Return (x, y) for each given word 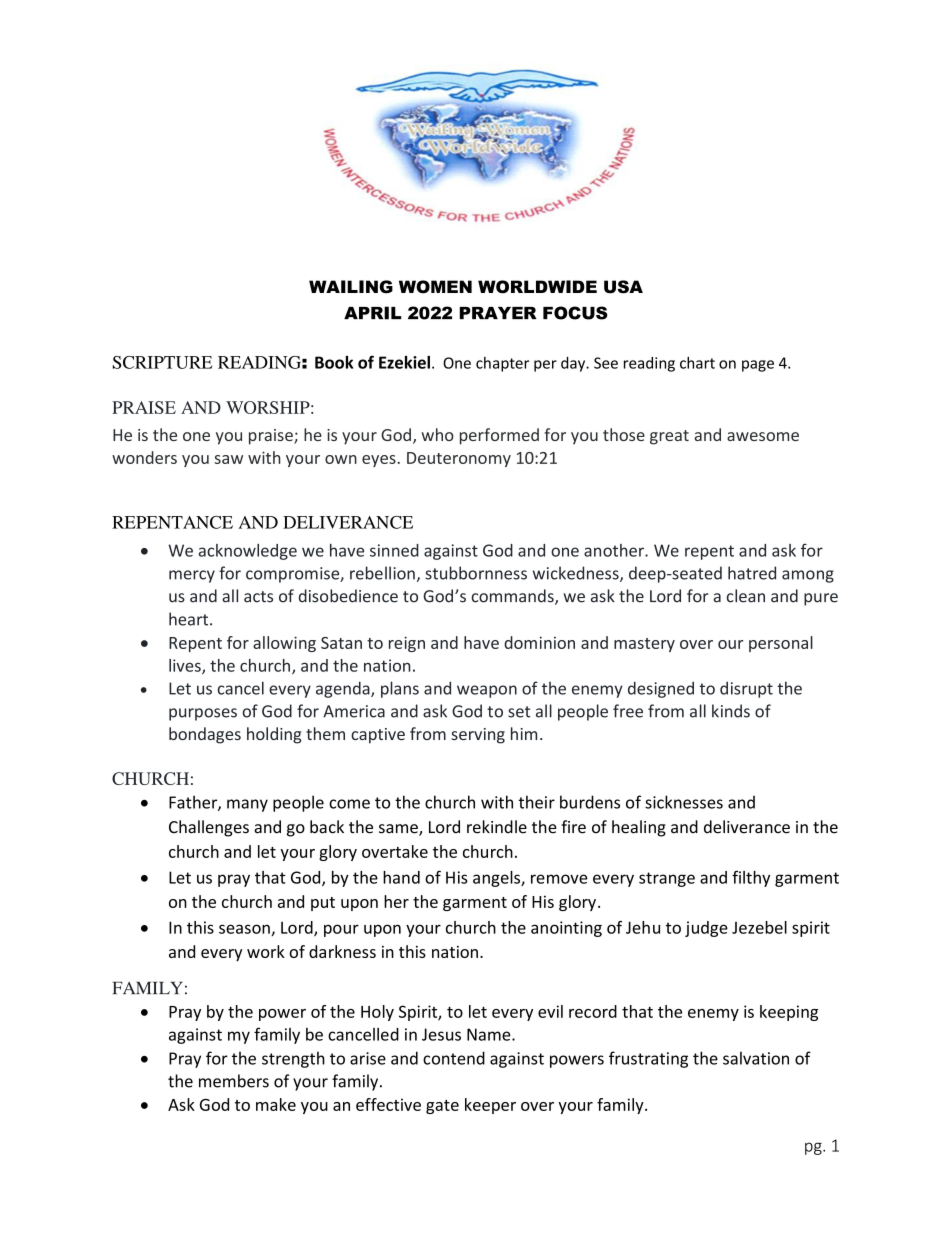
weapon (487, 691)
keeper (490, 1106)
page (758, 366)
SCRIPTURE (162, 362)
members (234, 1081)
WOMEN (435, 287)
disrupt (746, 689)
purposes (203, 714)
